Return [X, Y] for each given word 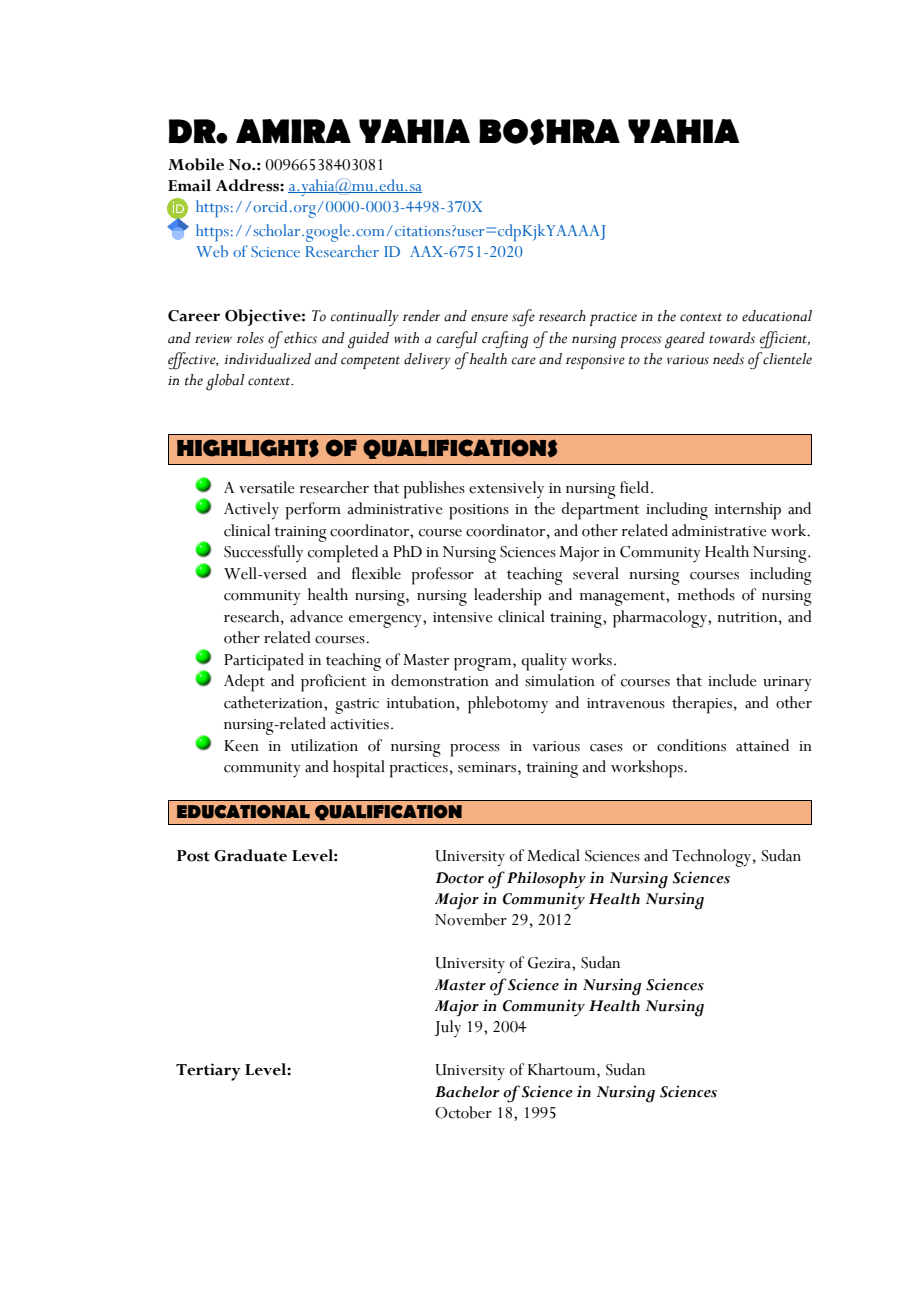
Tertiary [208, 1072]
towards [732, 338]
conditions [691, 745]
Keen [241, 746]
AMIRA [293, 131]
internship [748, 511]
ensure [489, 318]
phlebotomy [508, 705]
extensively [506, 489]
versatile [267, 487]
